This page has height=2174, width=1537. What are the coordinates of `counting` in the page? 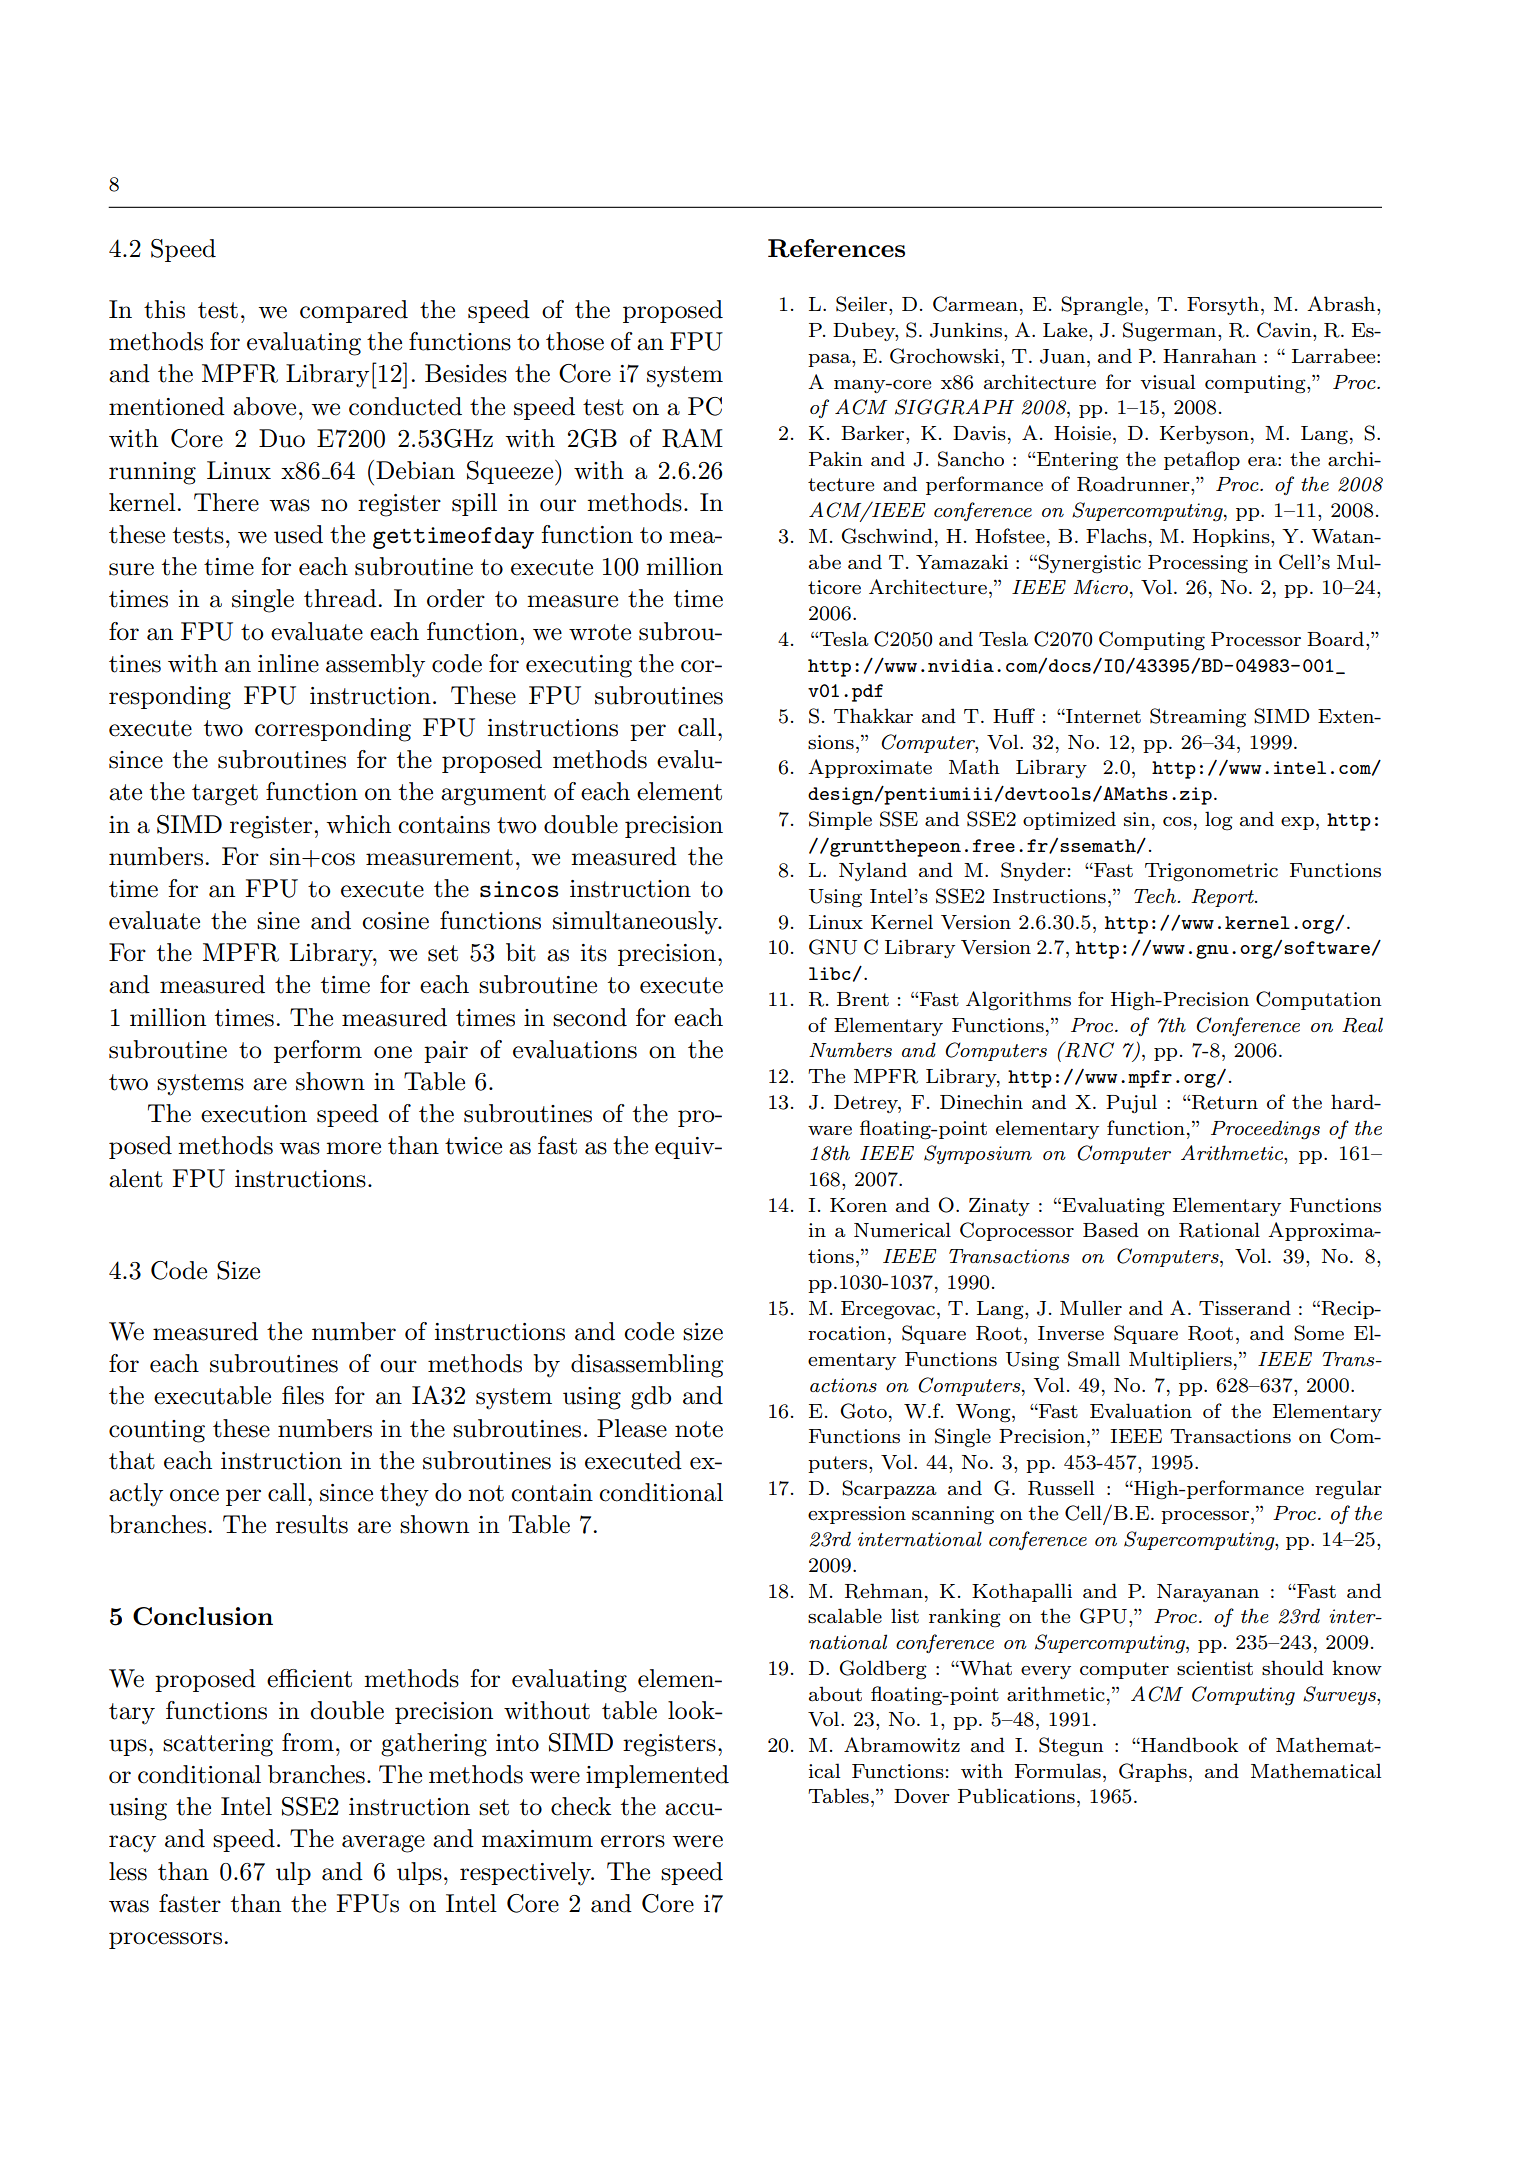 It's located at (157, 1431).
